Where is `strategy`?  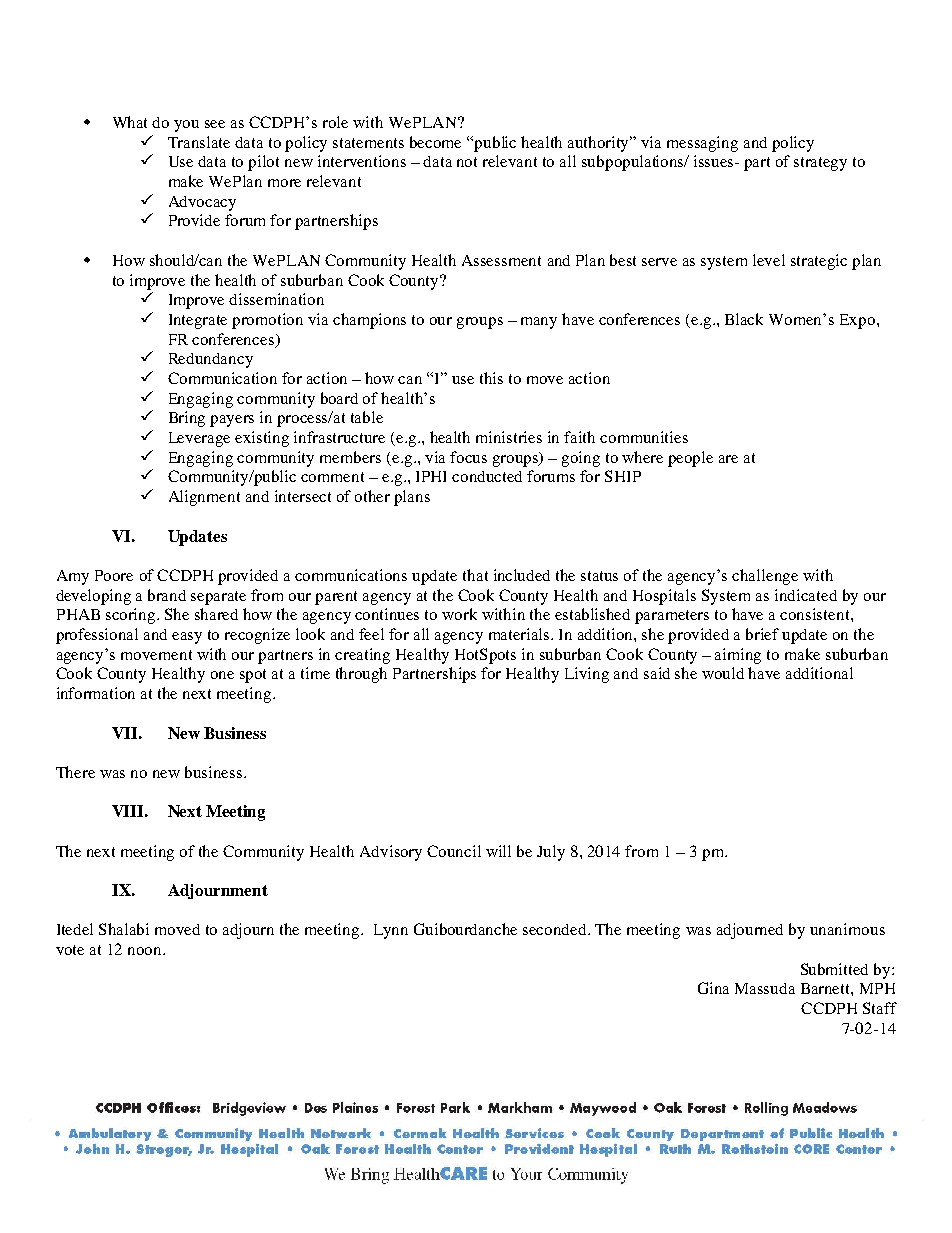 strategy is located at coordinates (820, 164).
